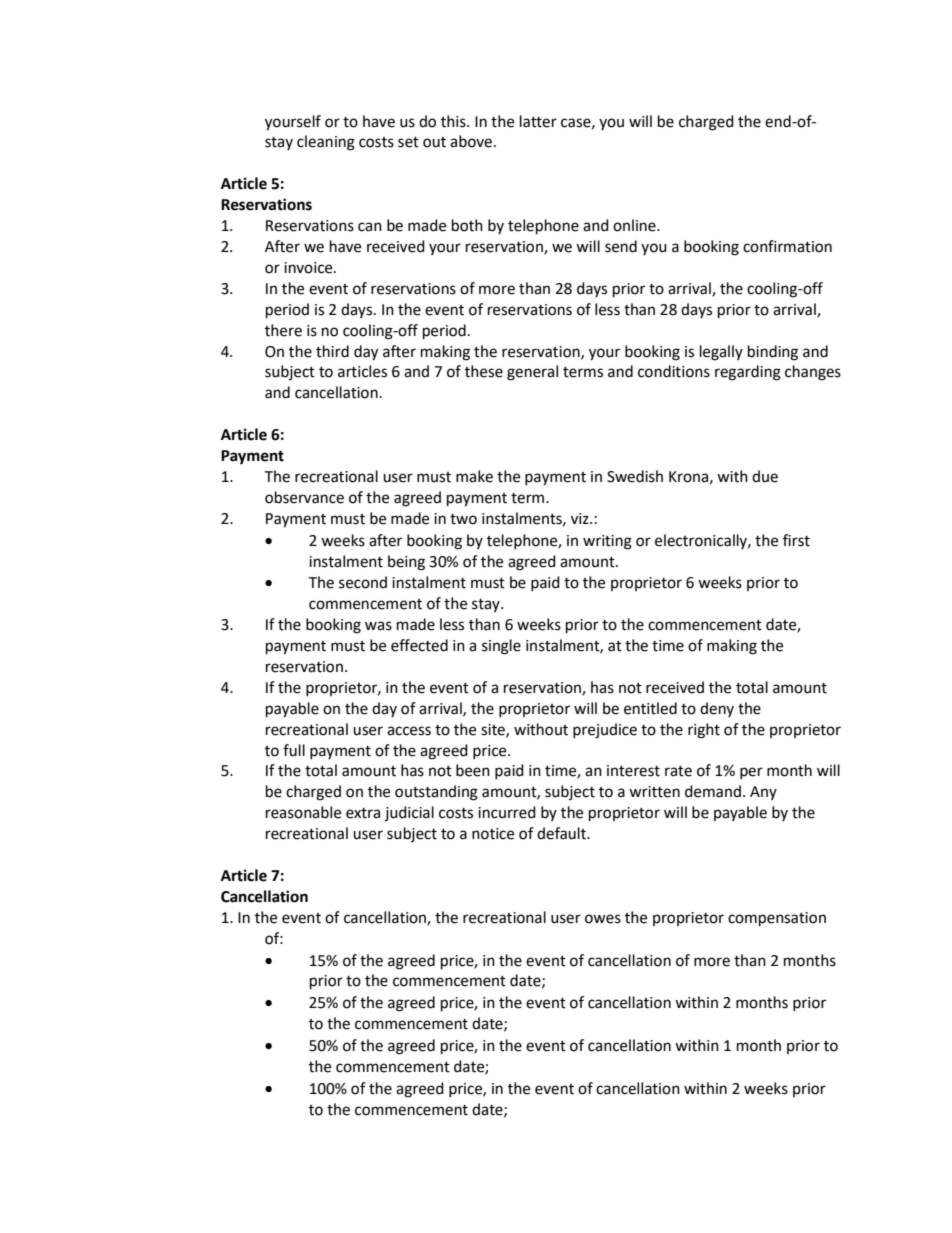 Image resolution: width=952 pixels, height=1233 pixels. What do you see at coordinates (532, 373) in the screenshot?
I see `general` at bounding box center [532, 373].
